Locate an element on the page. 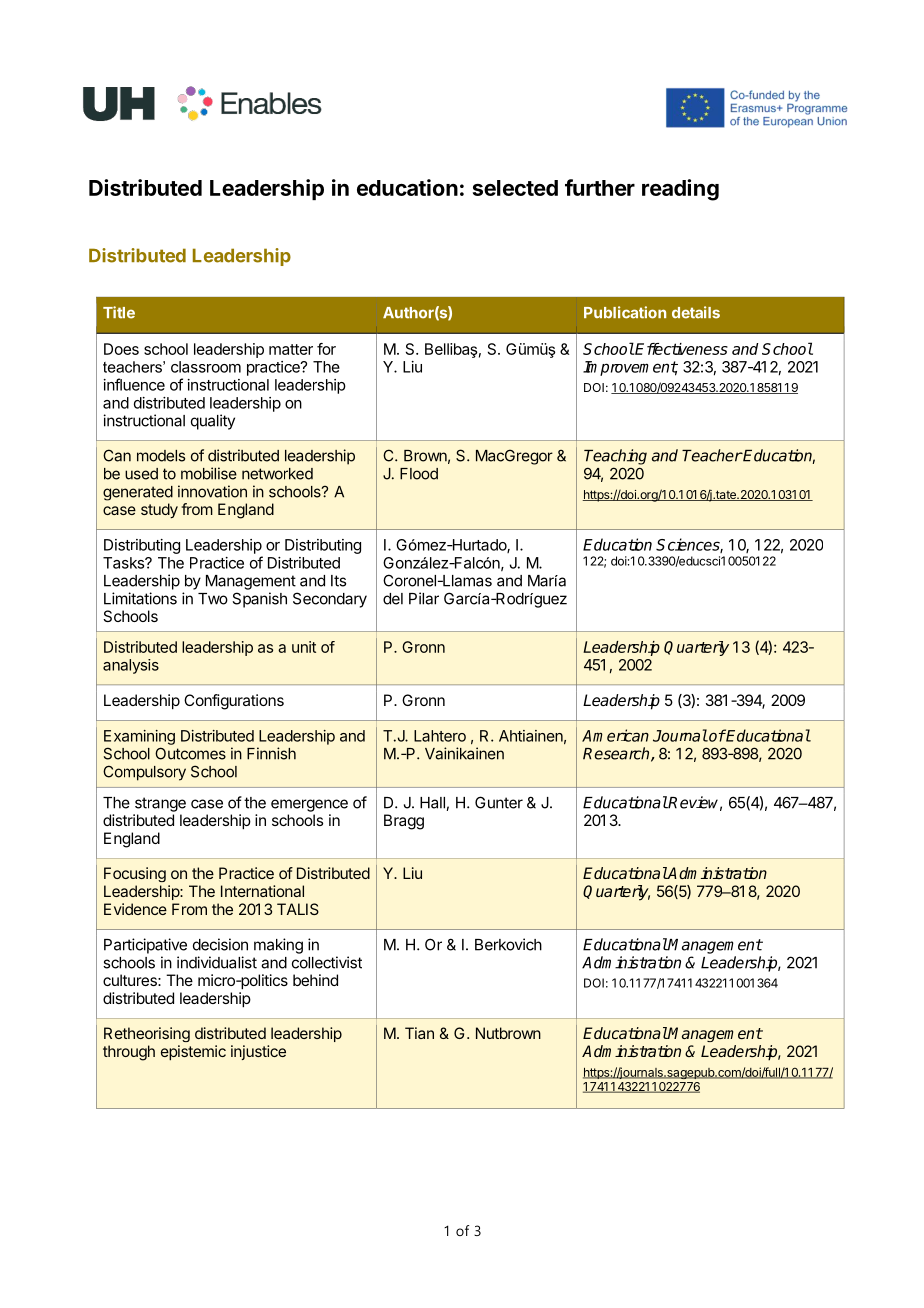  Pilar is located at coordinates (424, 598).
